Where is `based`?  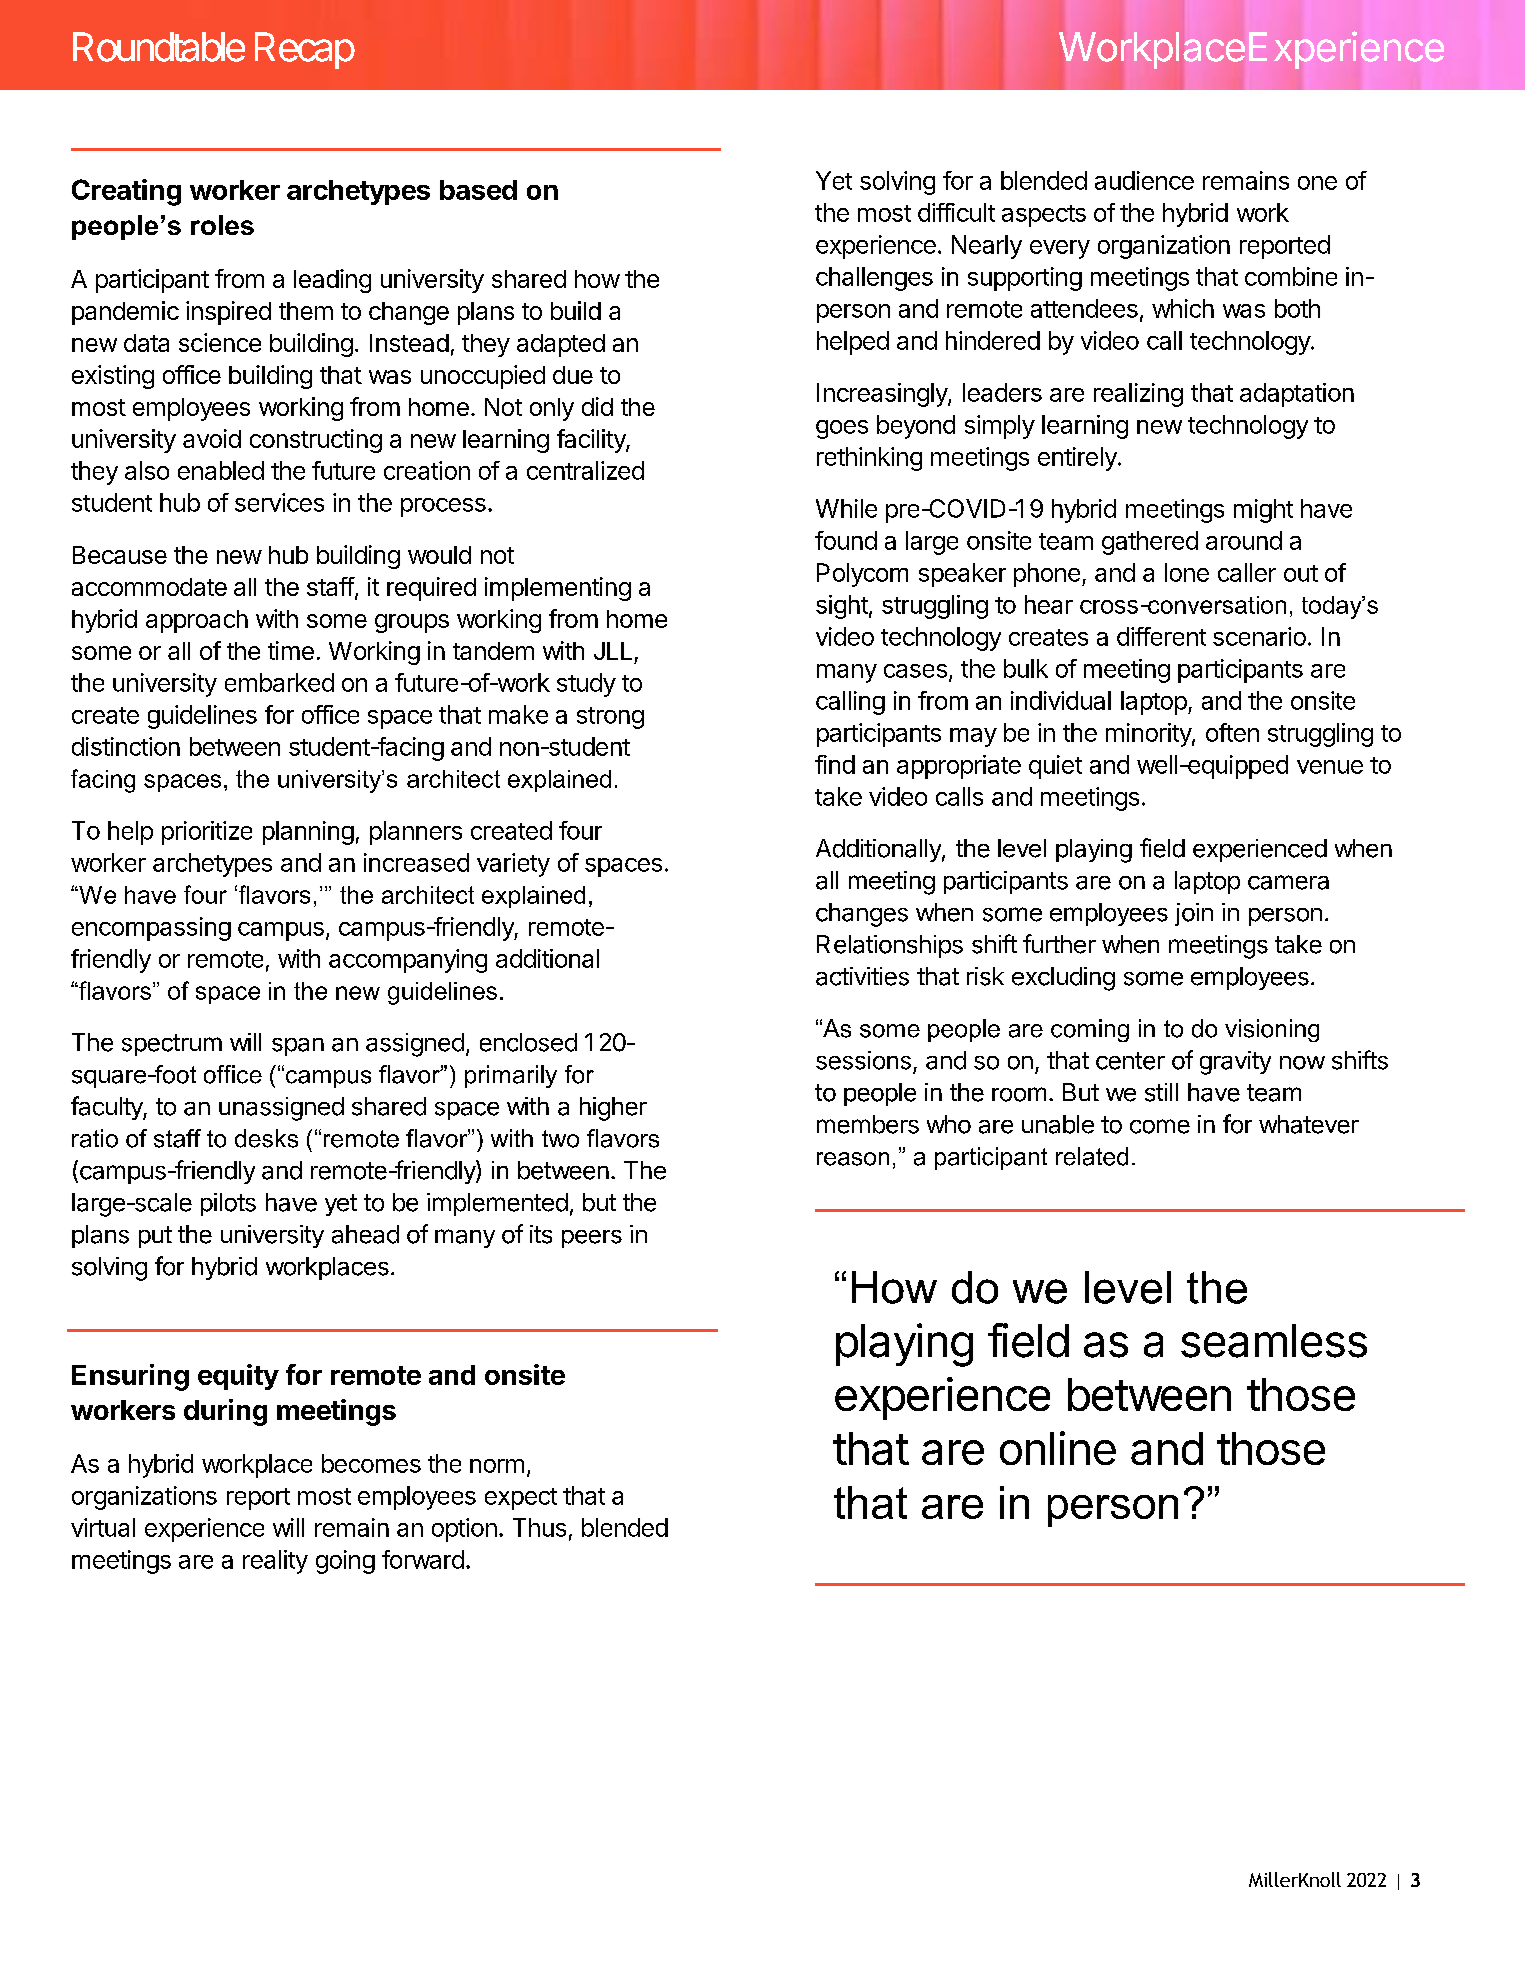 based is located at coordinates (478, 190).
